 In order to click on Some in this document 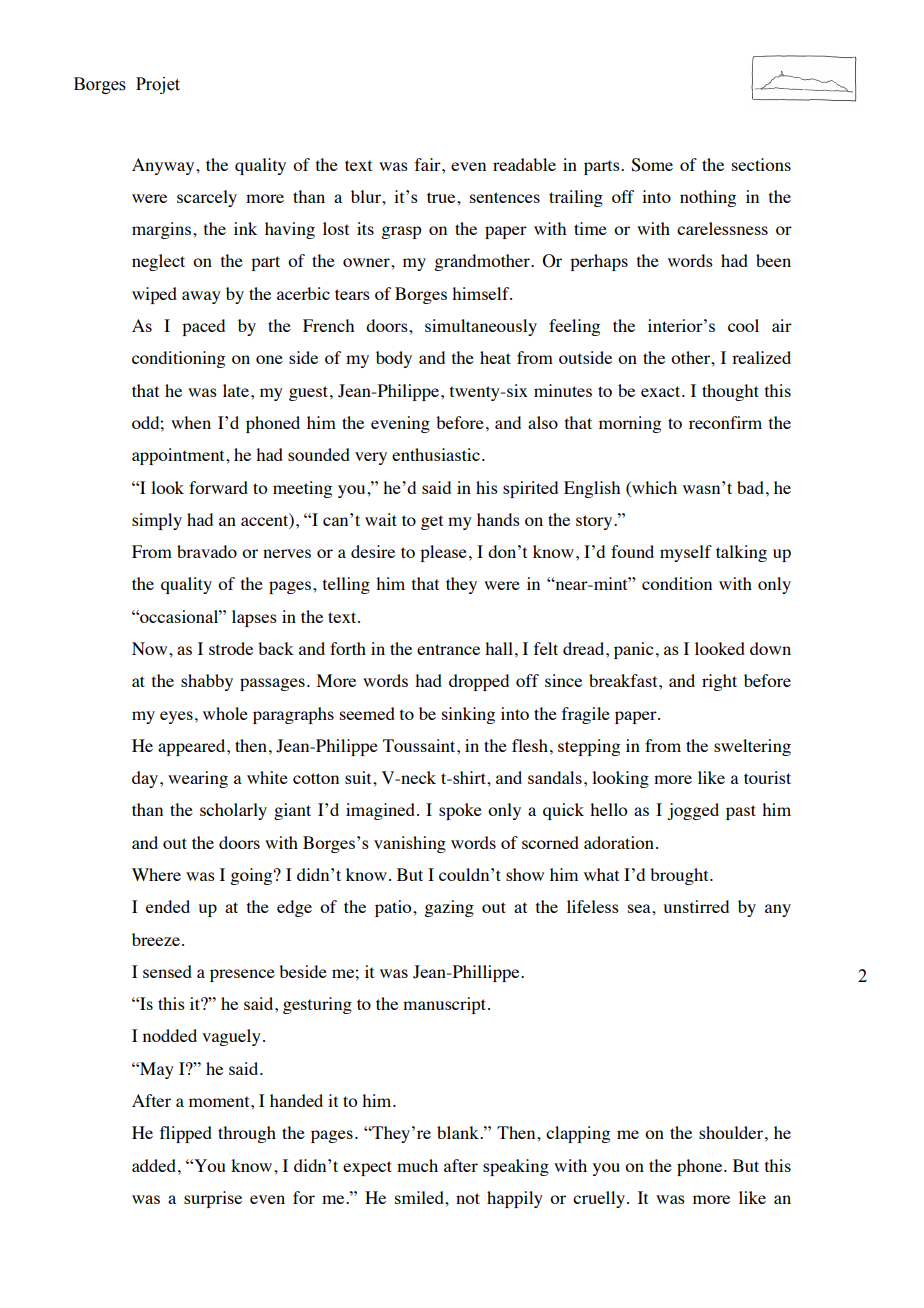, I will do `click(652, 165)`.
